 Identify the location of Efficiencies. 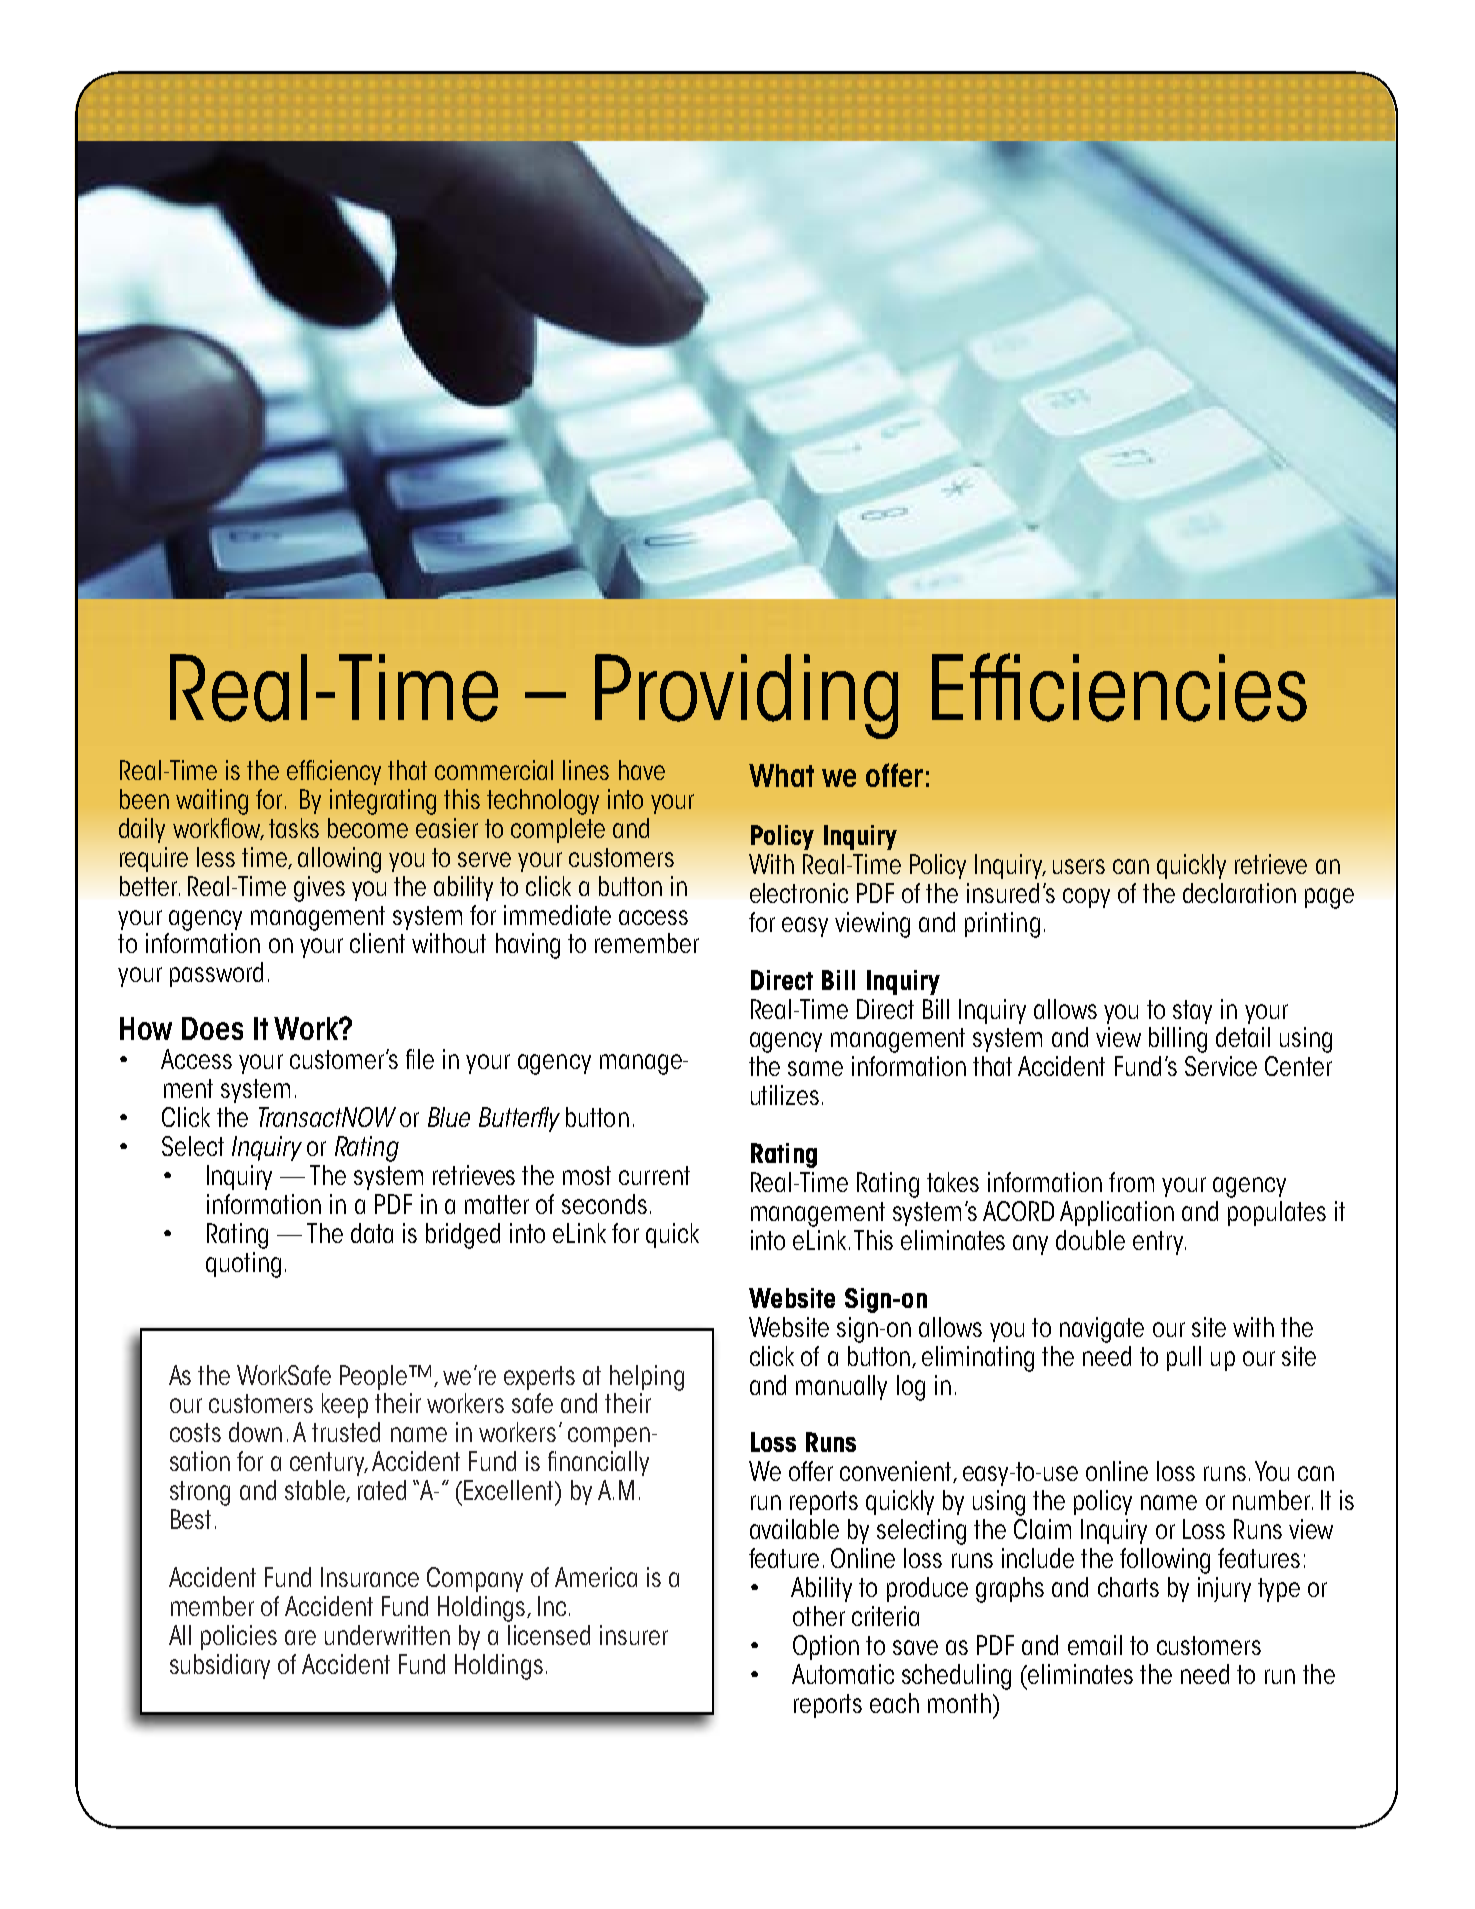
(1119, 687).
